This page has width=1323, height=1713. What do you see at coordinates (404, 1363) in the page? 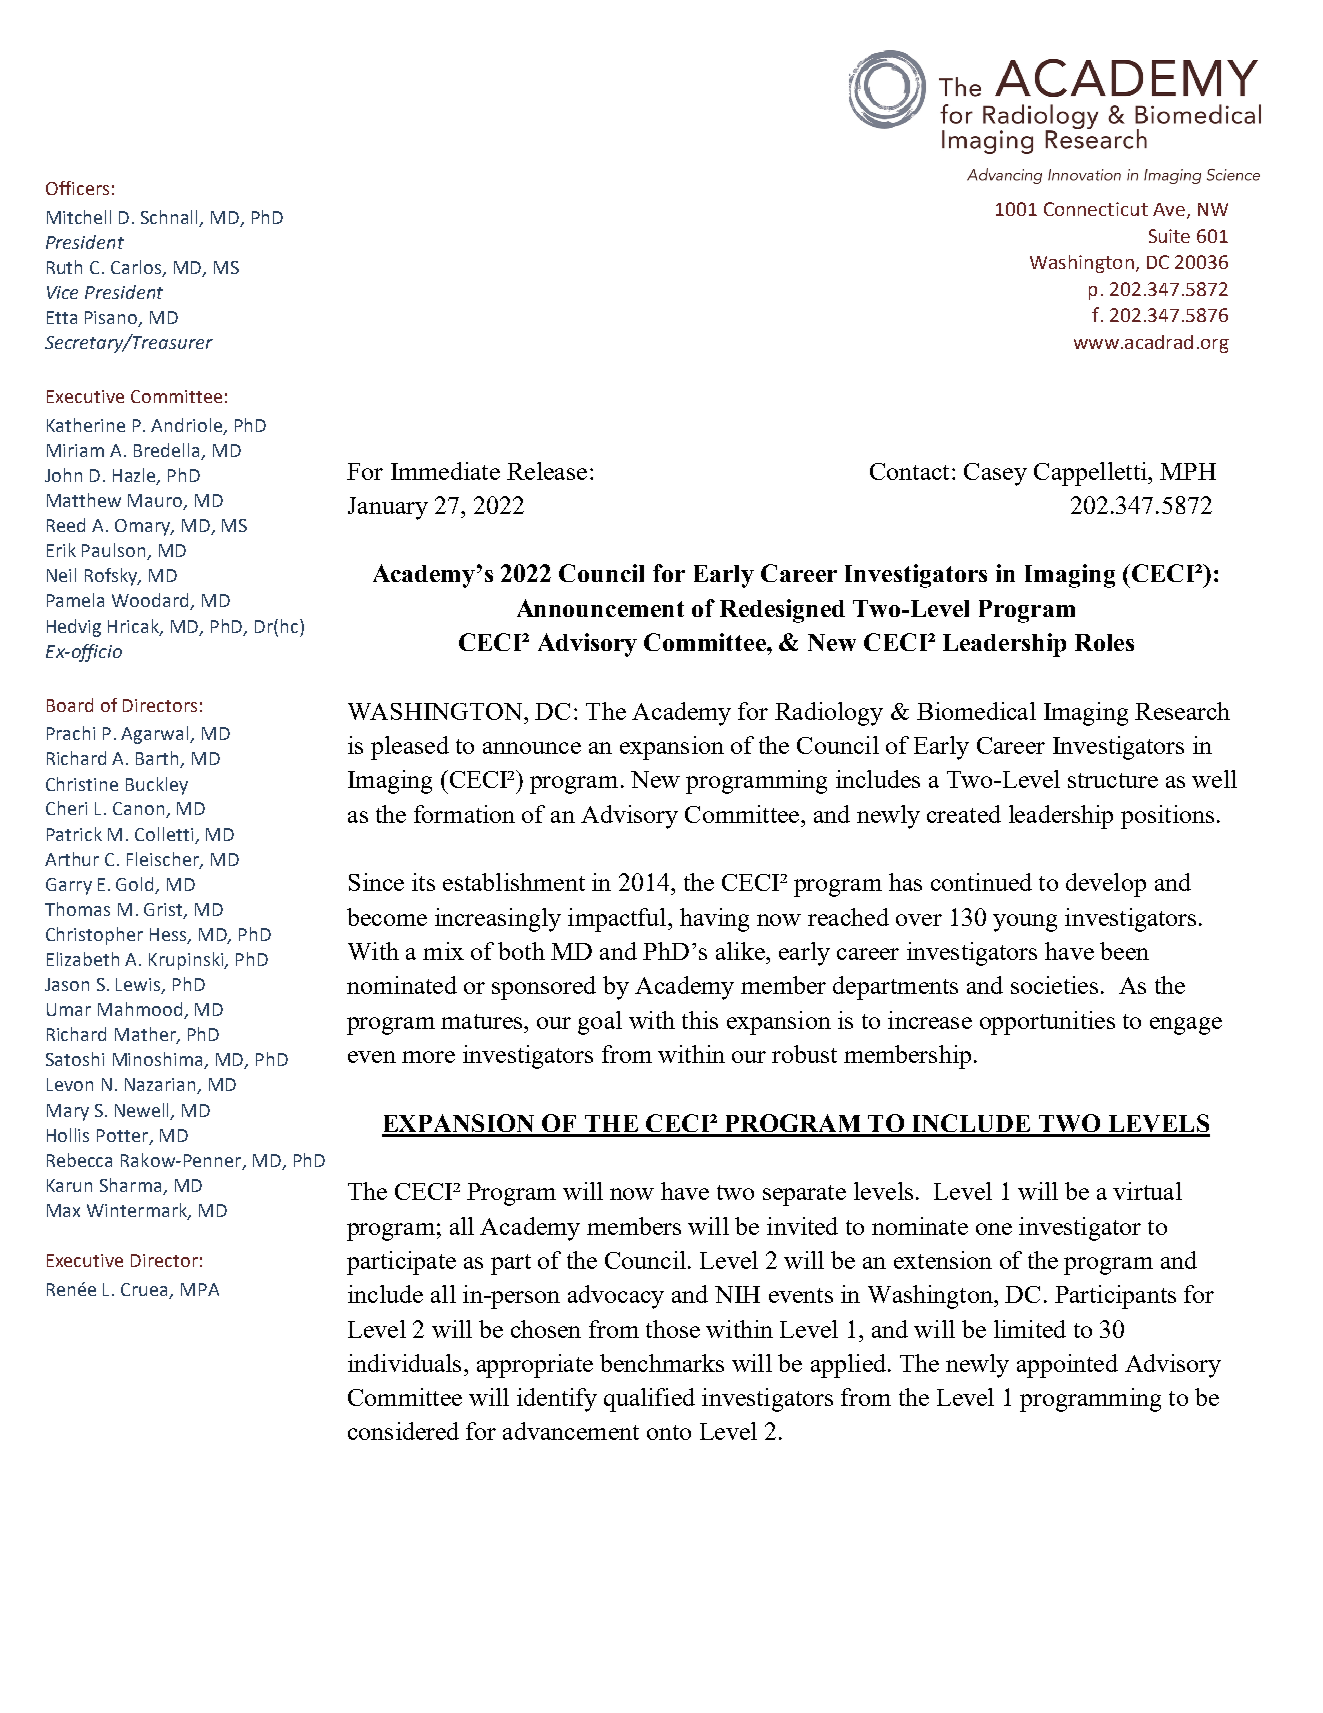
I see `individuals` at bounding box center [404, 1363].
